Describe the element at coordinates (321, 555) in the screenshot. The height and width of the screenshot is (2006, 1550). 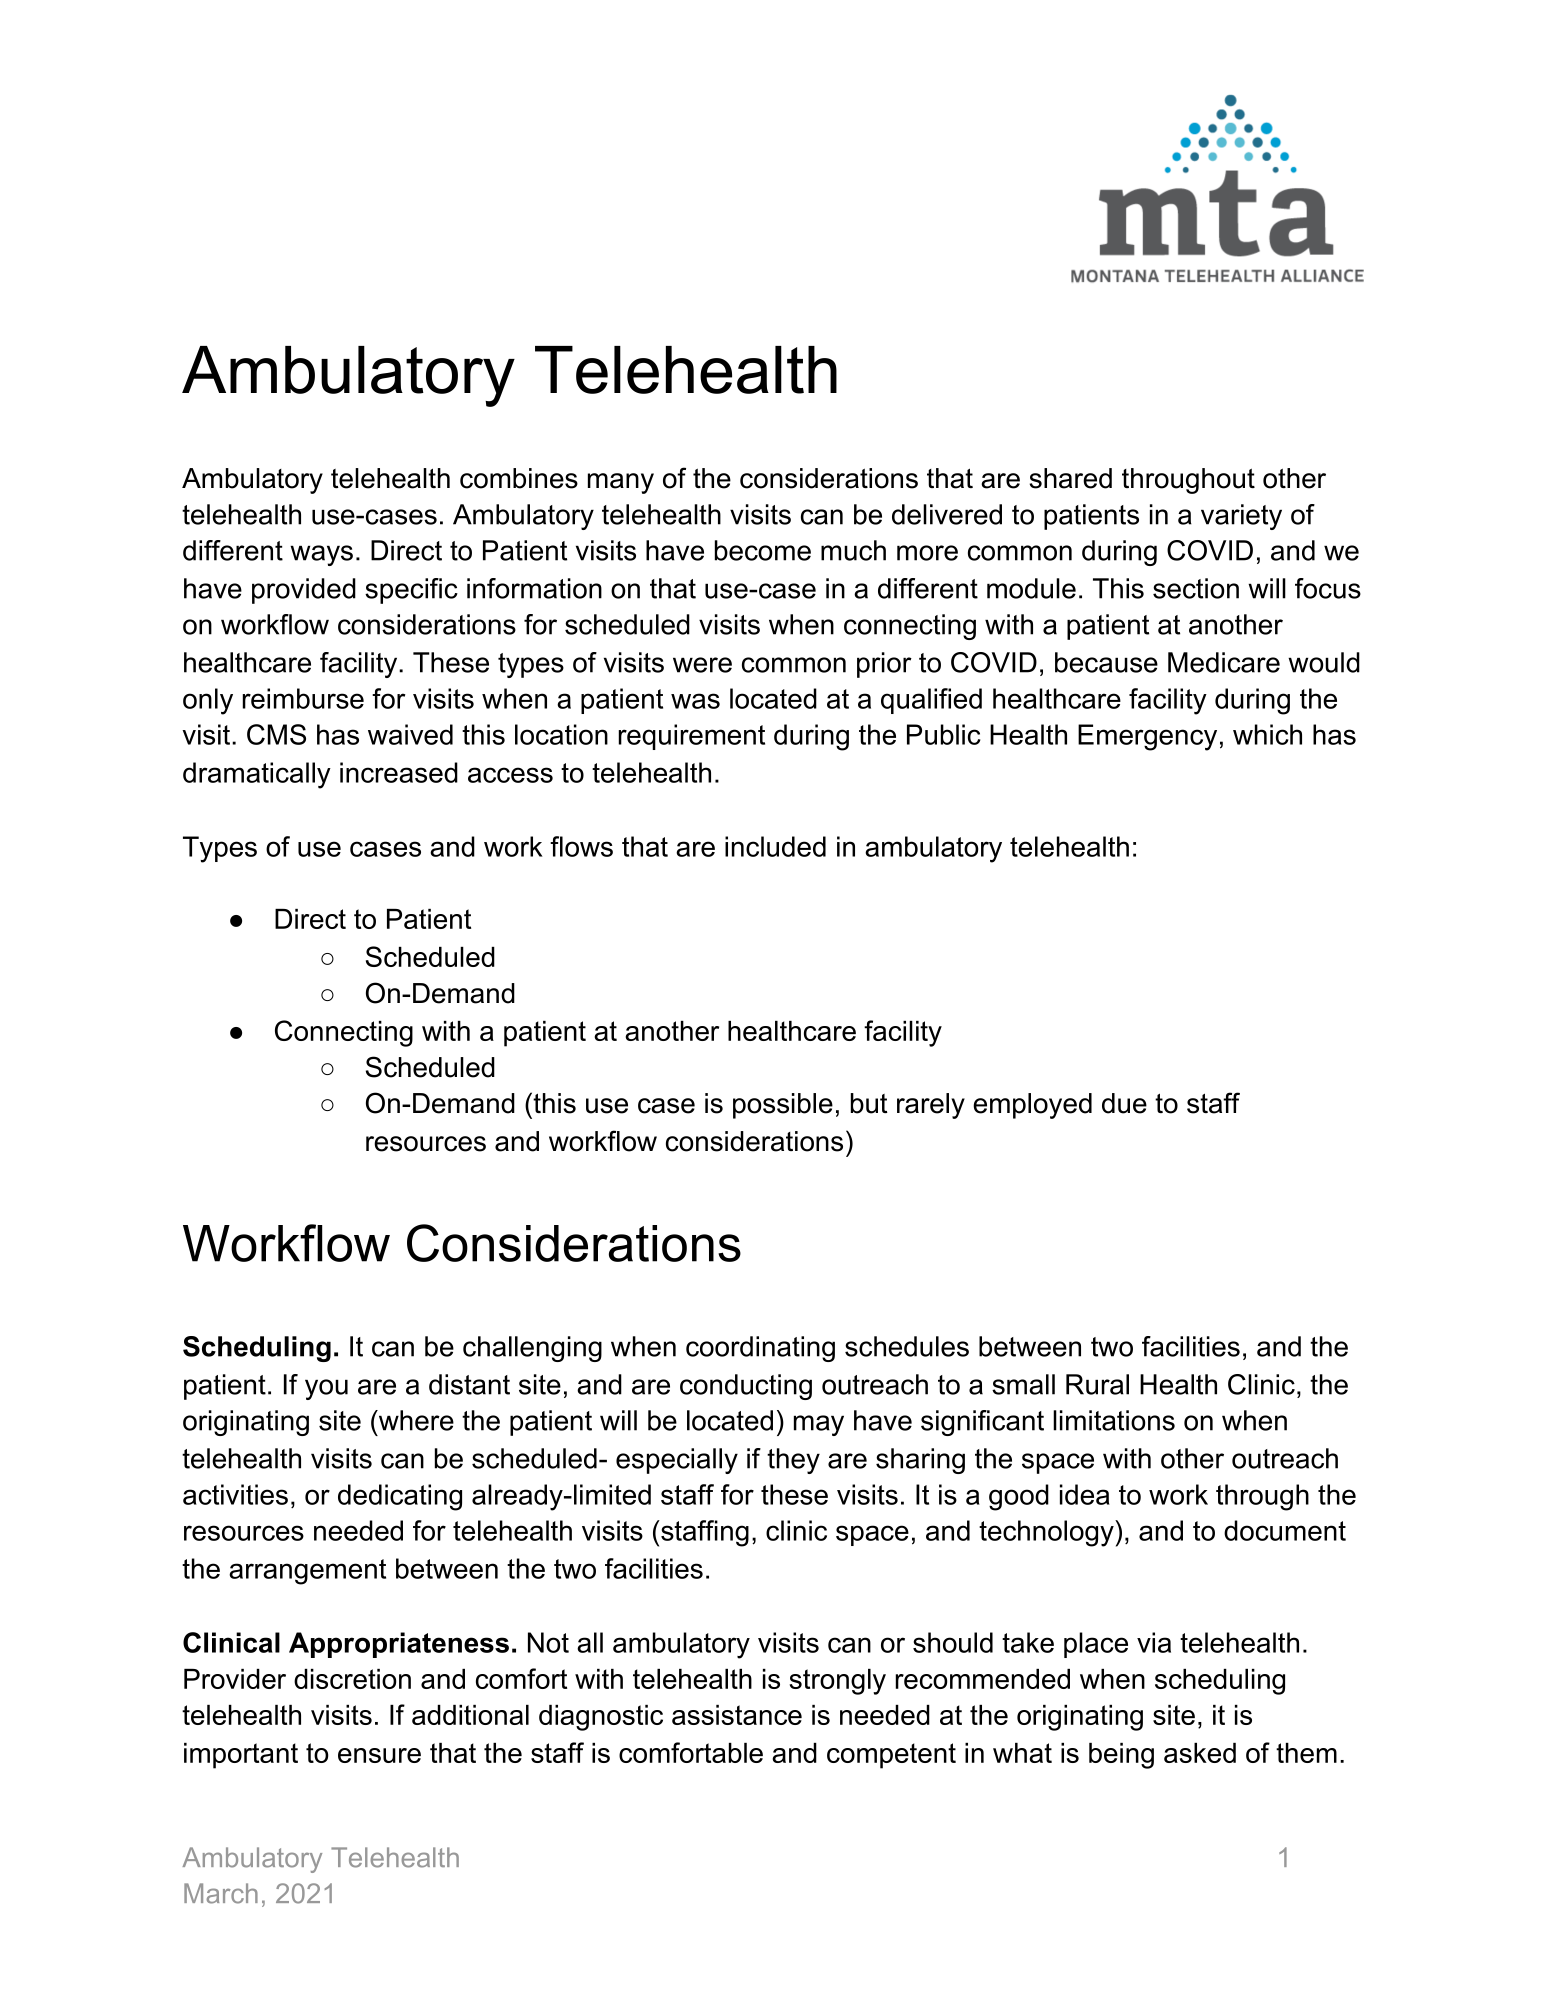
I see `ways` at that location.
